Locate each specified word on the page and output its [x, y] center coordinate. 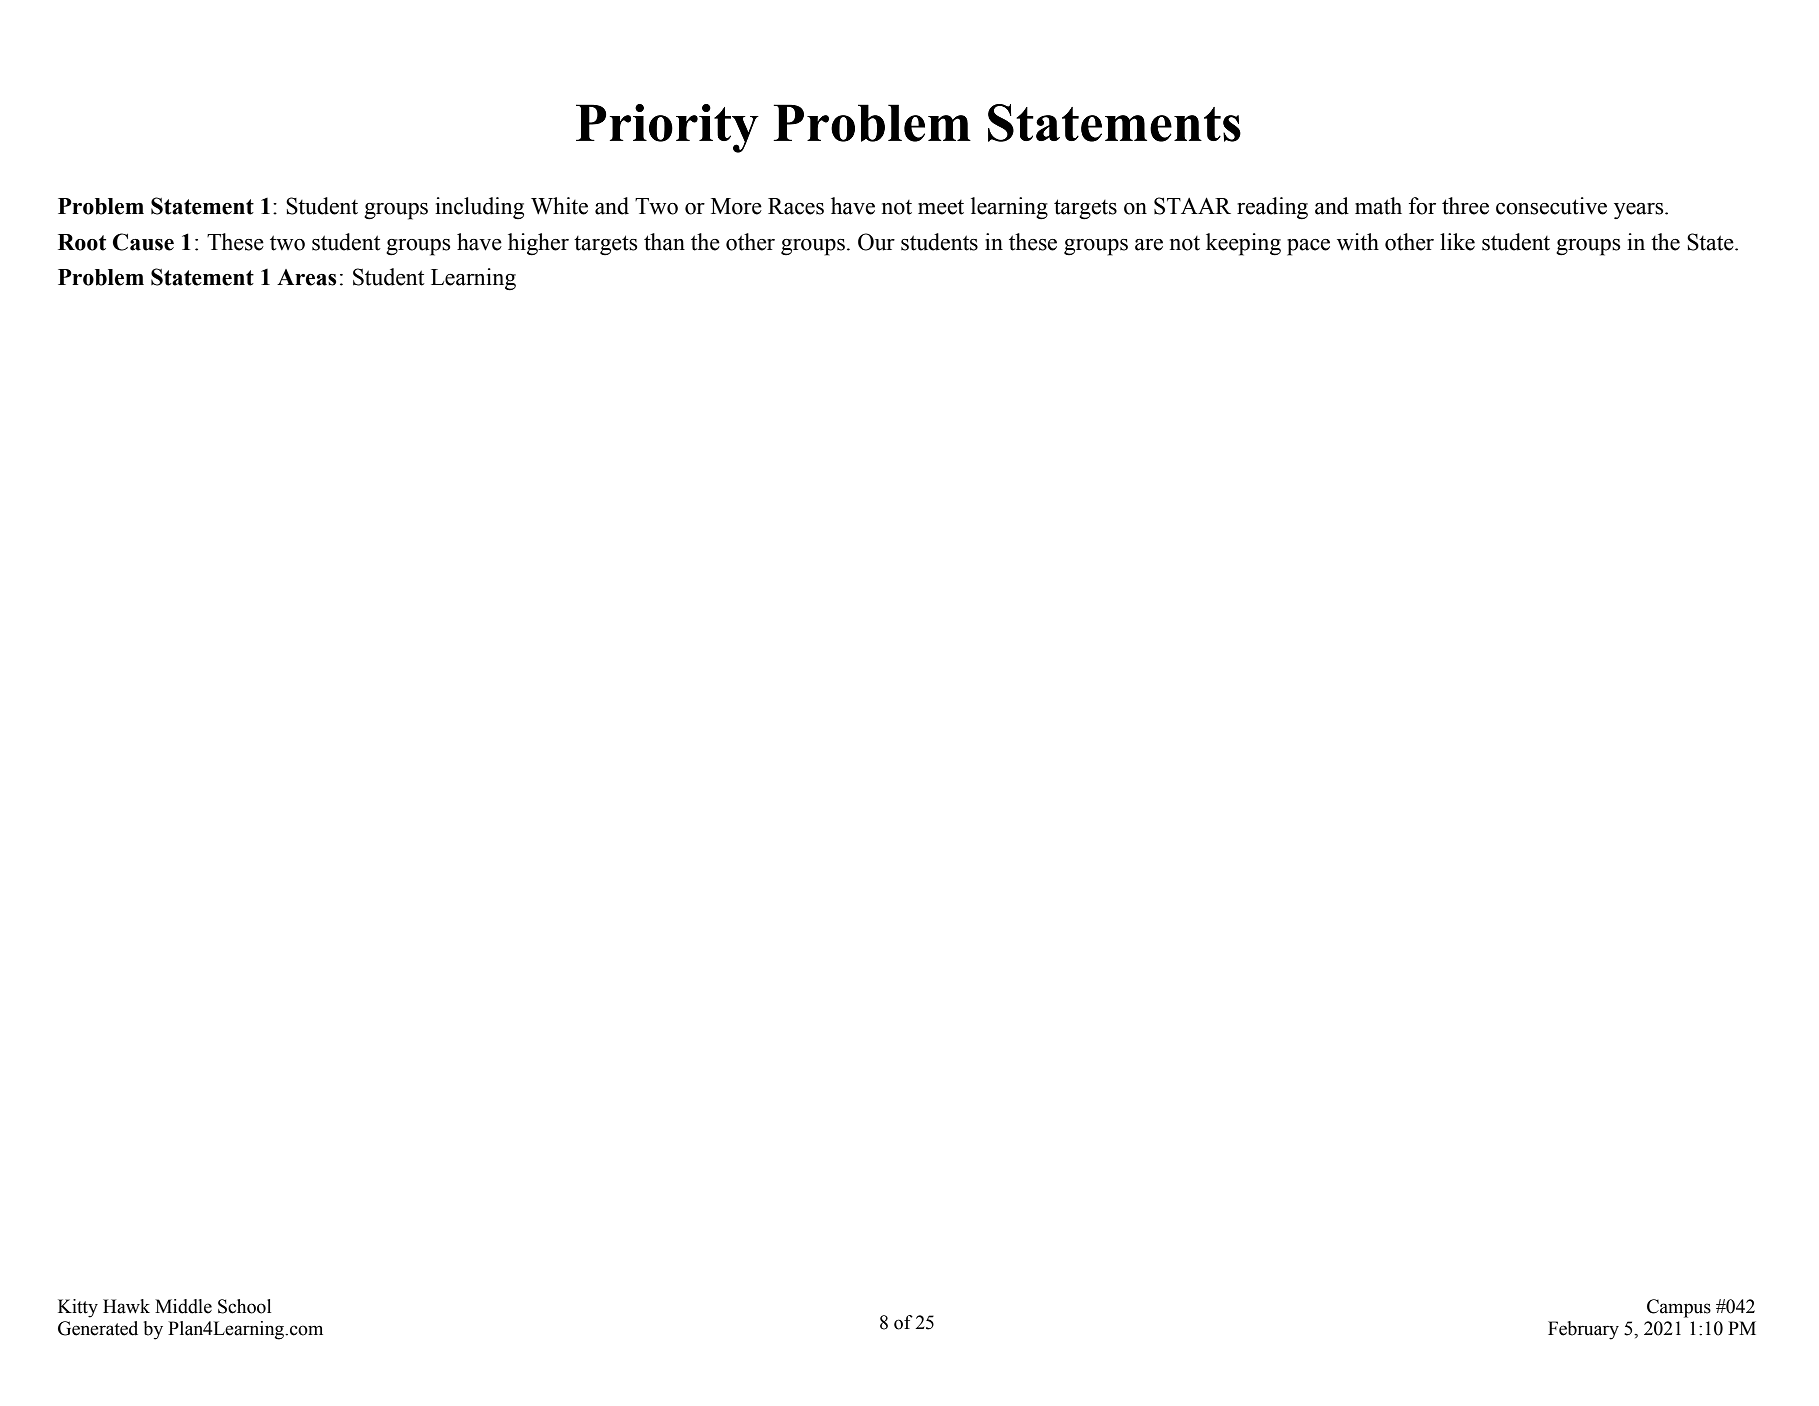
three [1465, 206]
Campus [1679, 1308]
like [1457, 242]
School [244, 1306]
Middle [183, 1306]
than [664, 242]
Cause [143, 242]
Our [876, 242]
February [1583, 1330]
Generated [98, 1328]
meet [941, 207]
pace [1308, 247]
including [479, 208]
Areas [306, 277]
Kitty [78, 1308]
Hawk [126, 1306]
